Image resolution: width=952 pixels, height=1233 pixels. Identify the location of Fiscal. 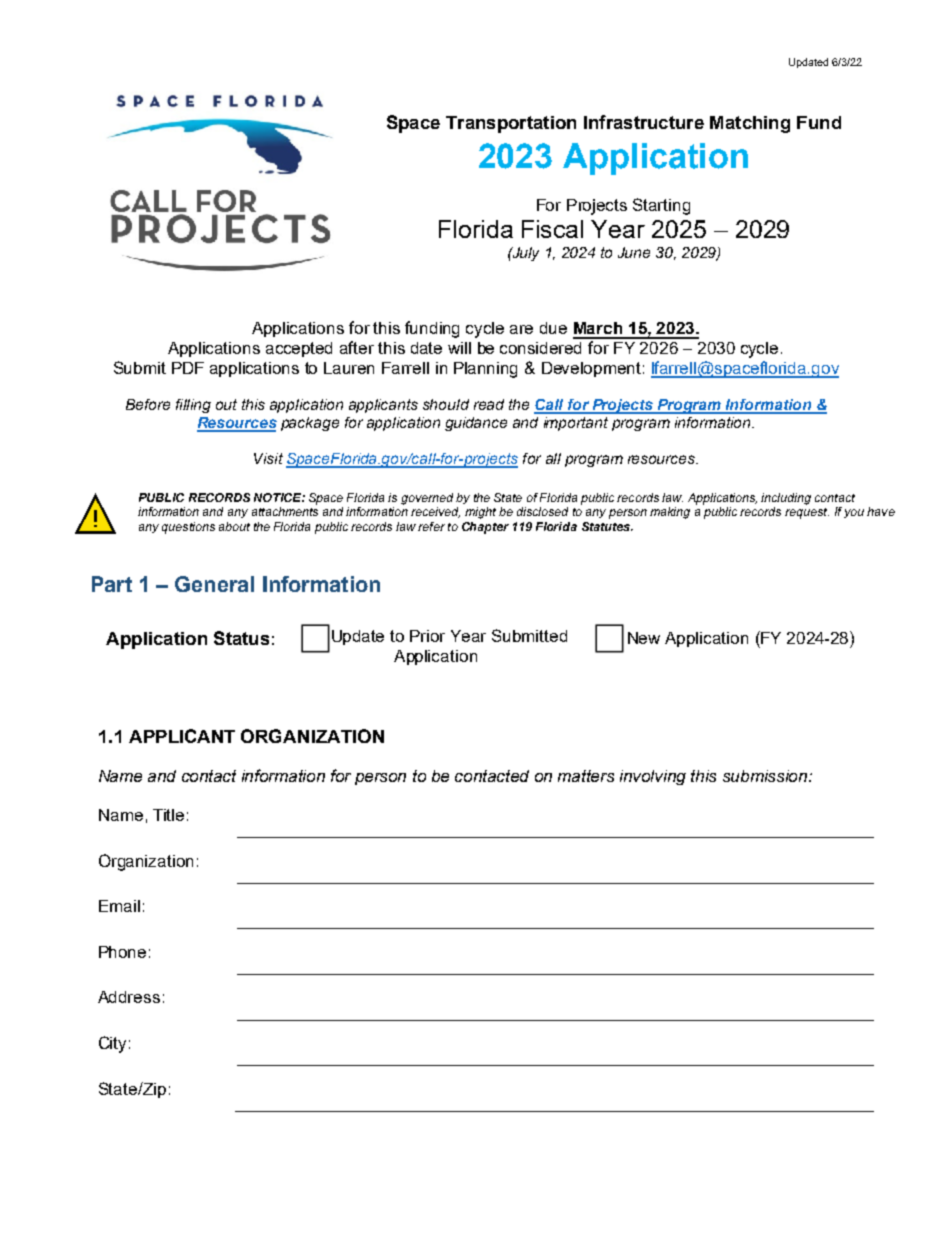
(552, 229).
